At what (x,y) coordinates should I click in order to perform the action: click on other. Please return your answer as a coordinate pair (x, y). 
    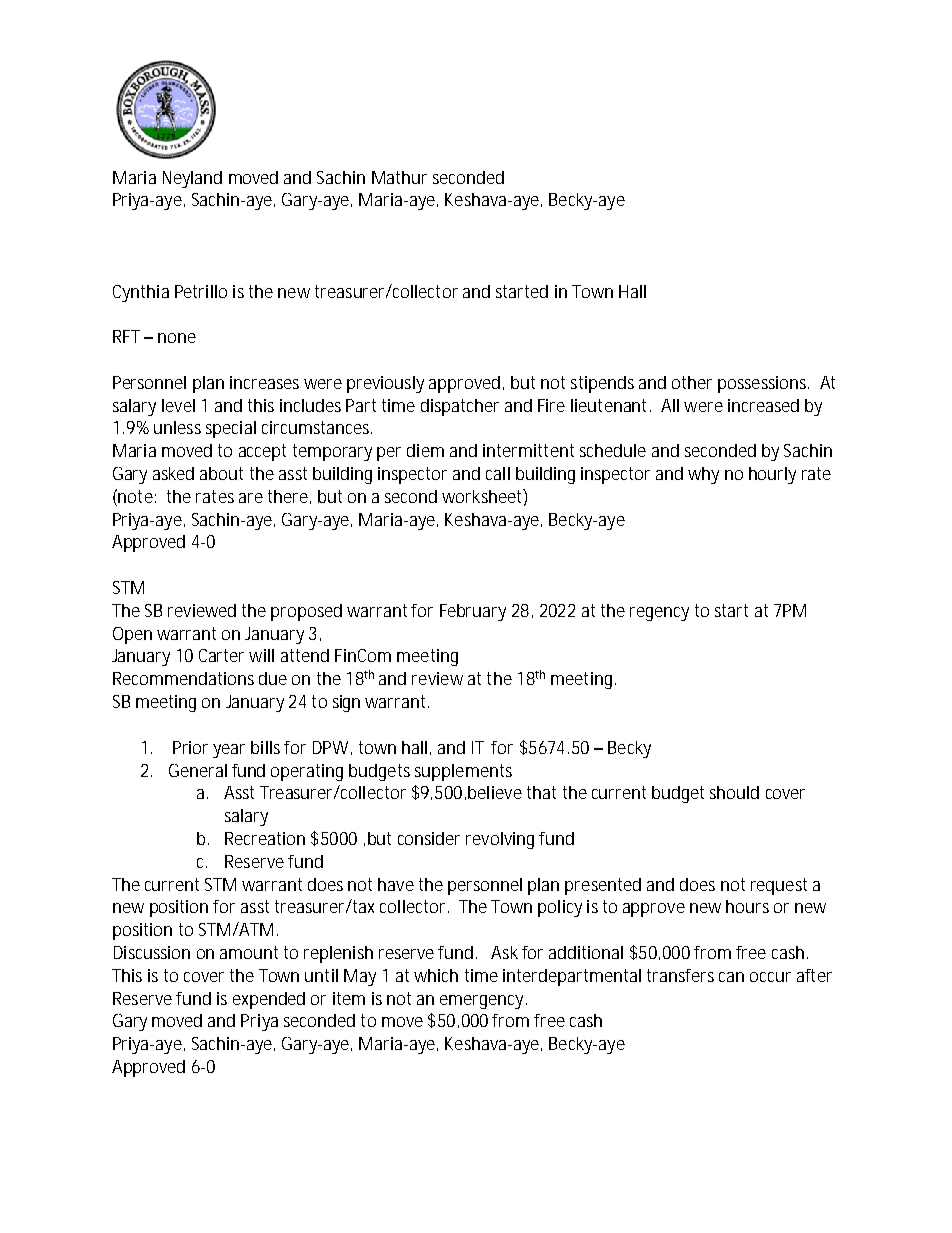
    Looking at the image, I should click on (692, 382).
